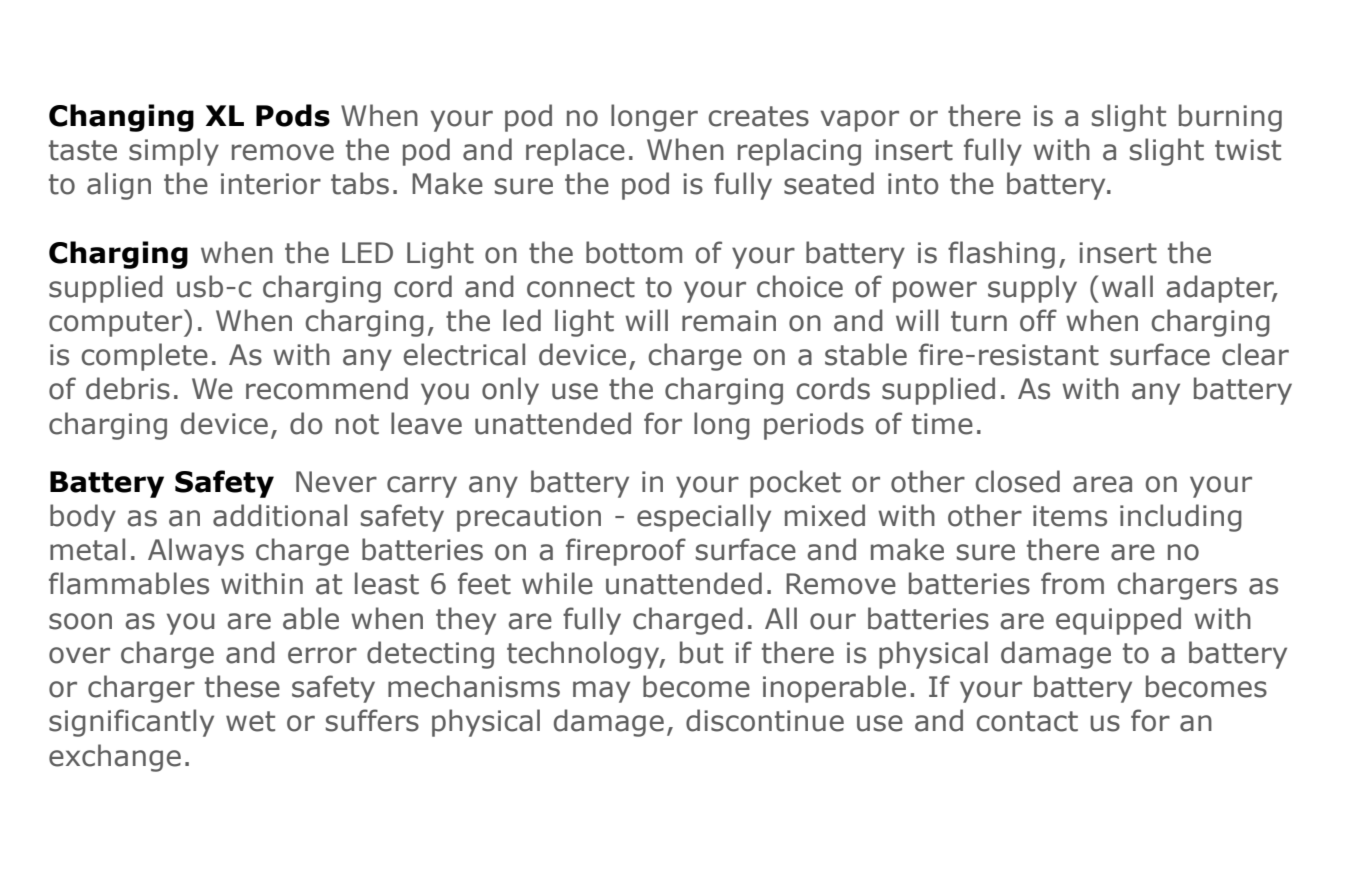 This document has width=1345, height=896. I want to click on area, so click(1102, 484).
